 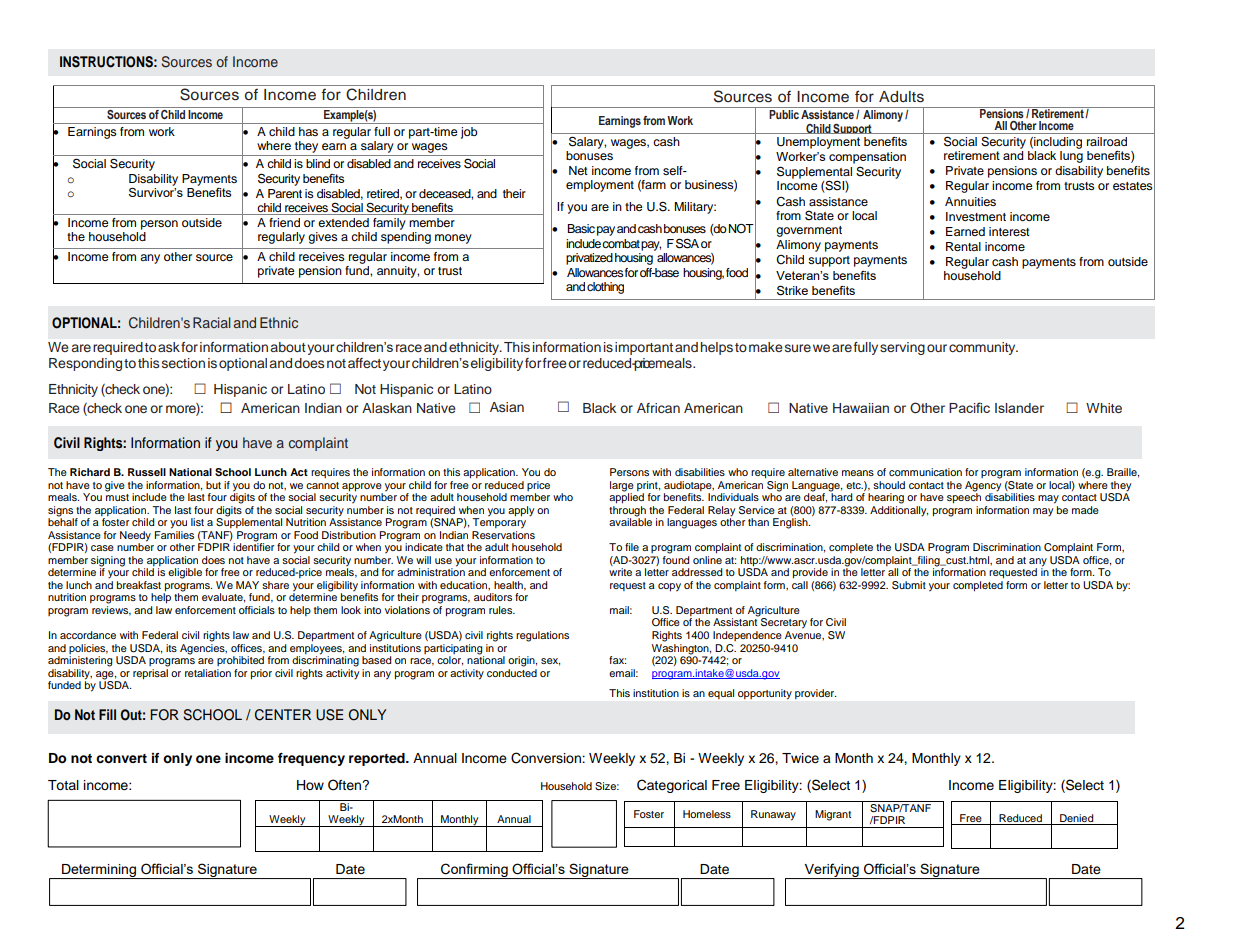 I want to click on breakfast, so click(x=139, y=585).
